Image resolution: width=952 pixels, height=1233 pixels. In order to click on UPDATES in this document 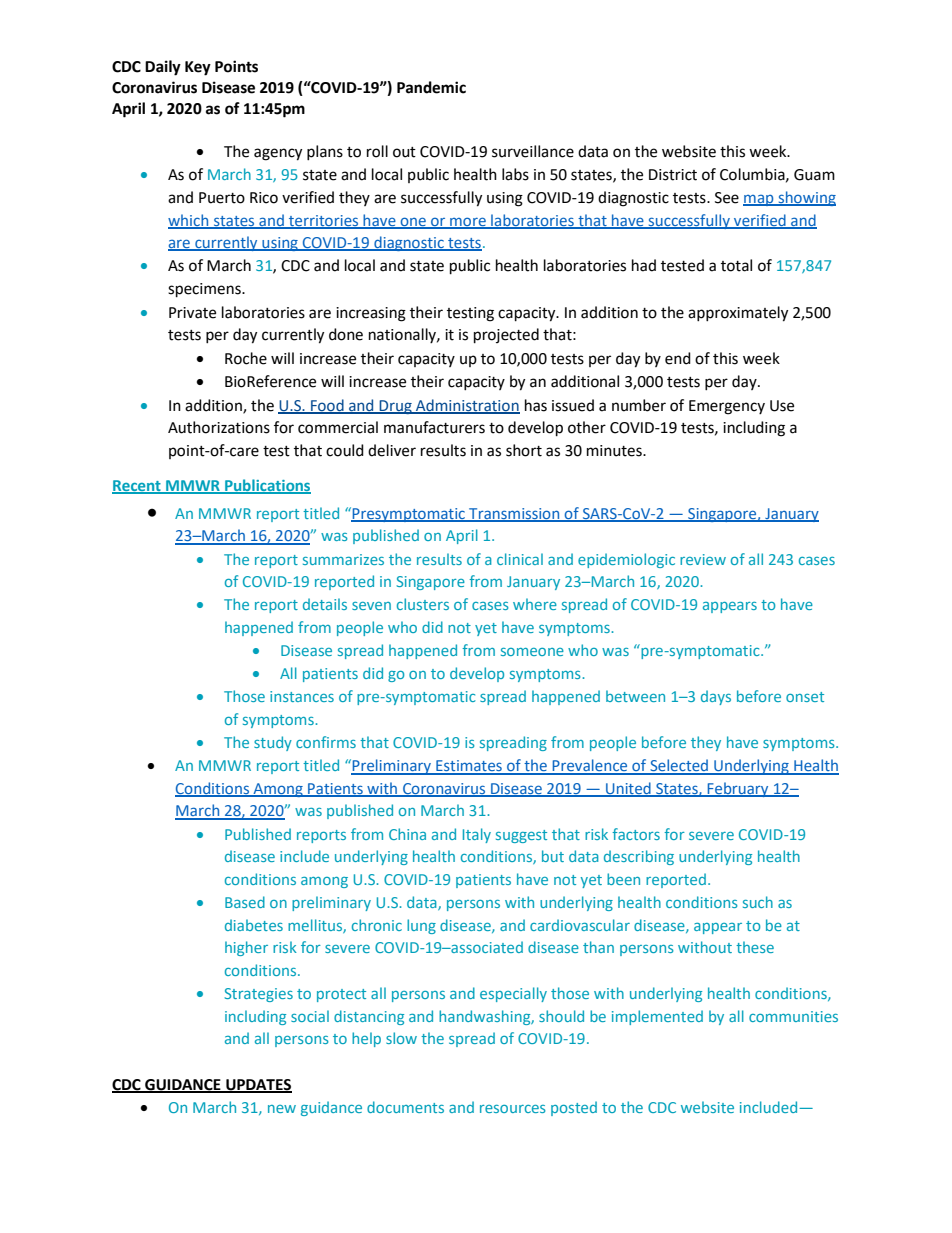, I will do `click(258, 1085)`.
